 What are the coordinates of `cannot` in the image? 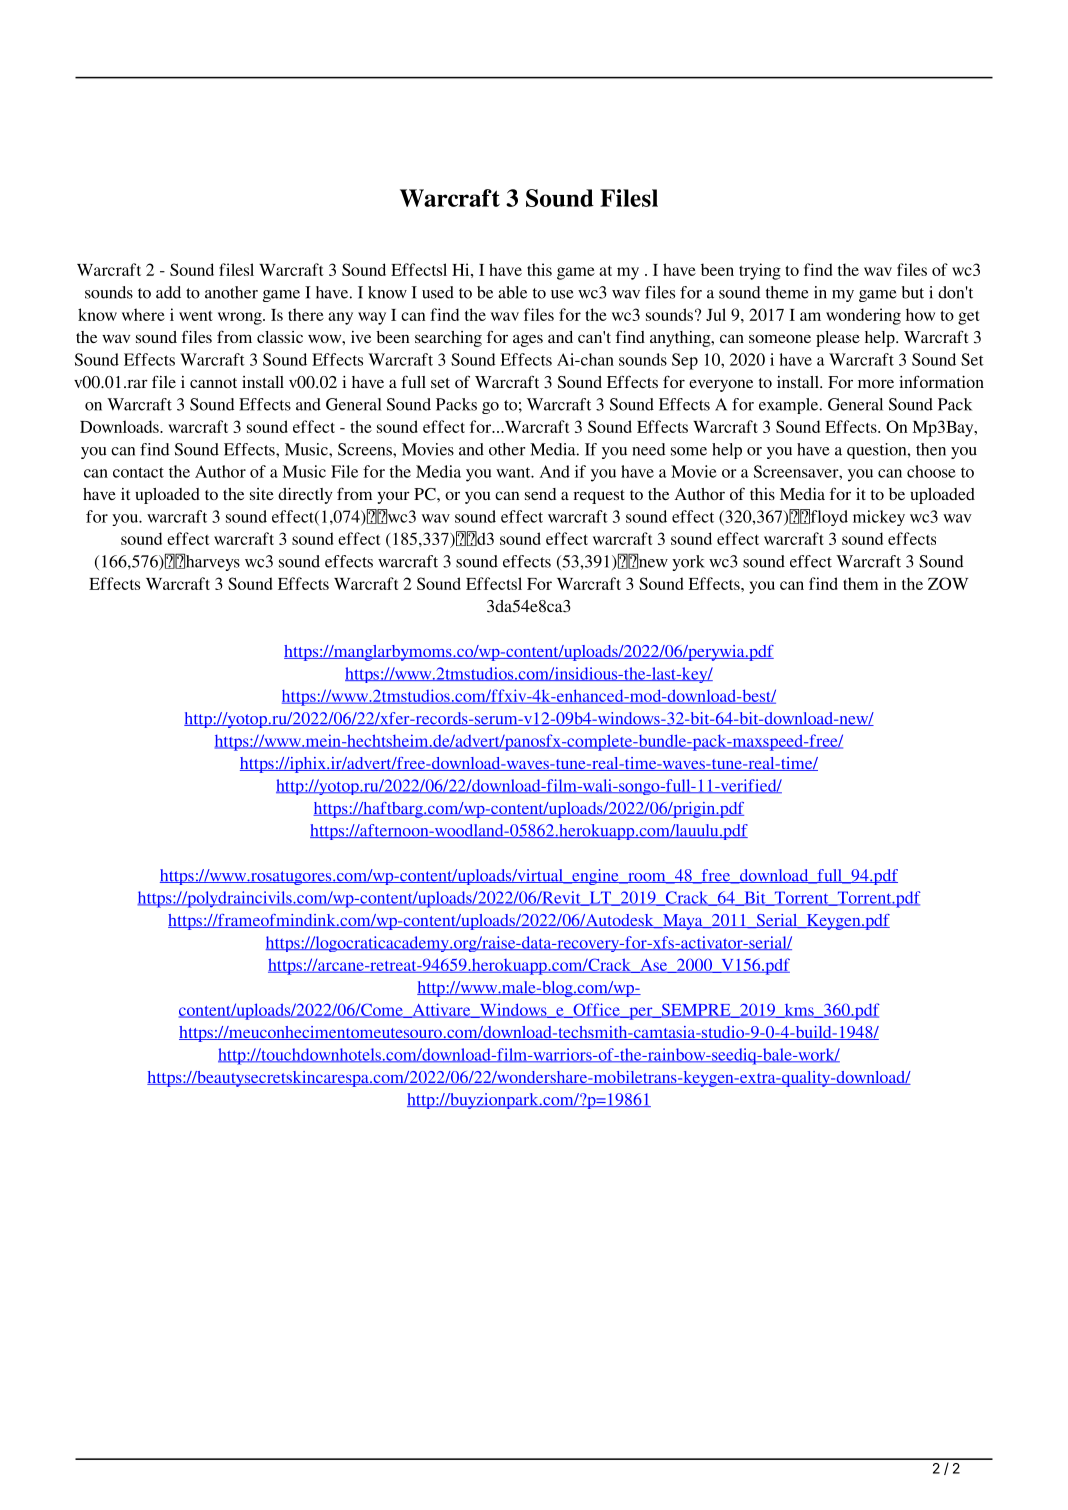 It's located at (213, 383).
